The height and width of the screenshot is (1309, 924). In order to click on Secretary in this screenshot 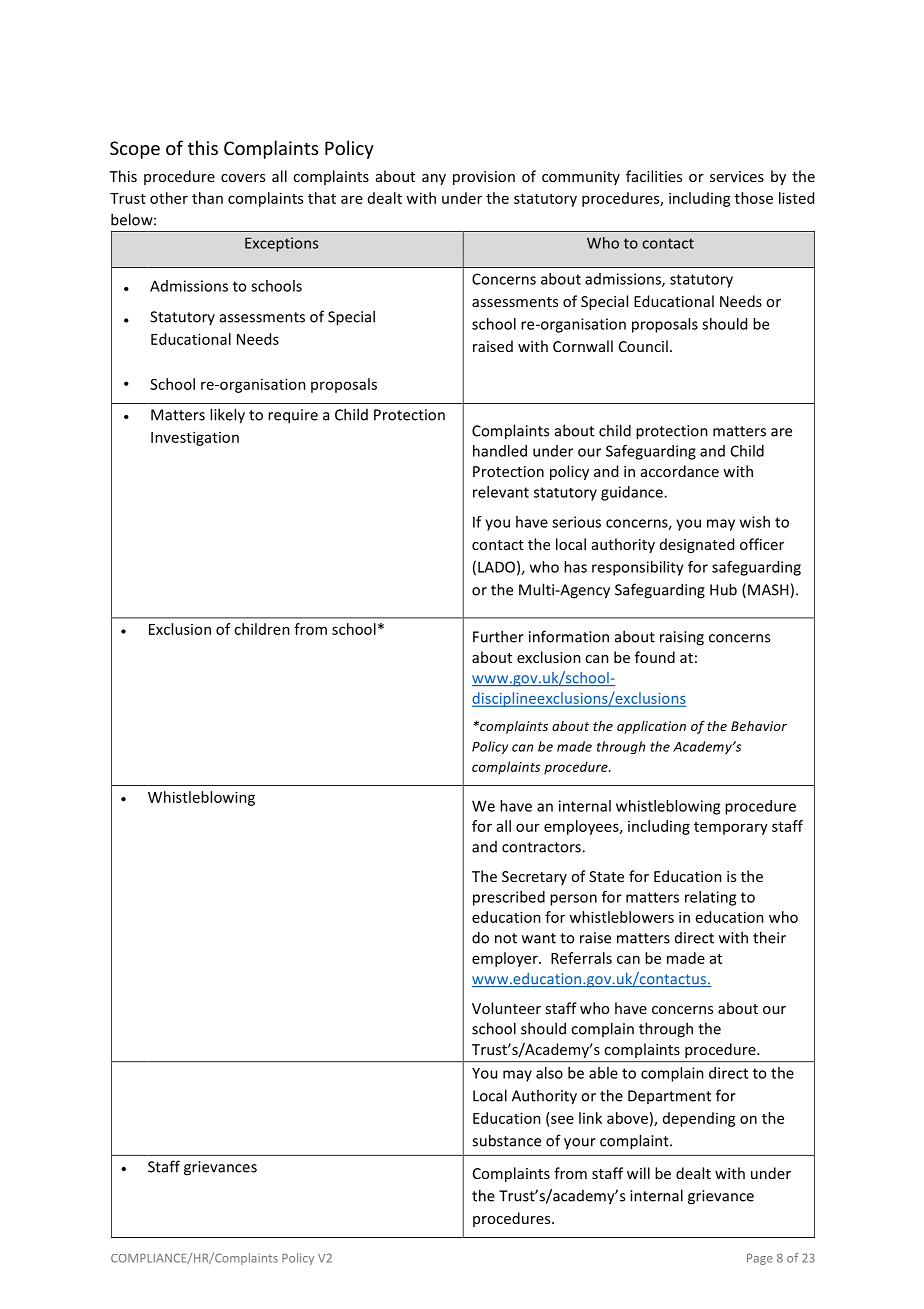, I will do `click(534, 878)`.
